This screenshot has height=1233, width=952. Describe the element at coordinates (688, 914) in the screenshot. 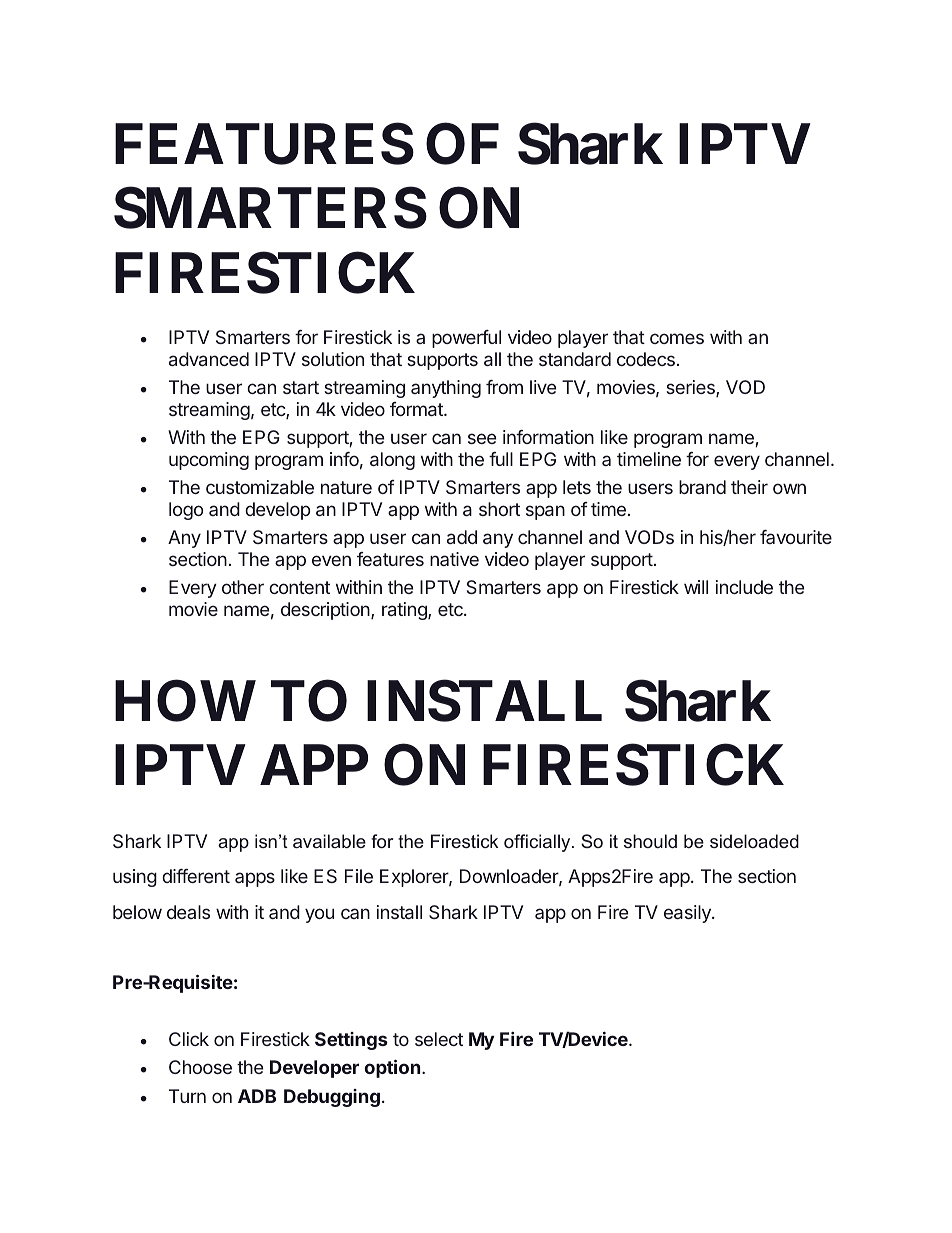

I see `easily` at that location.
